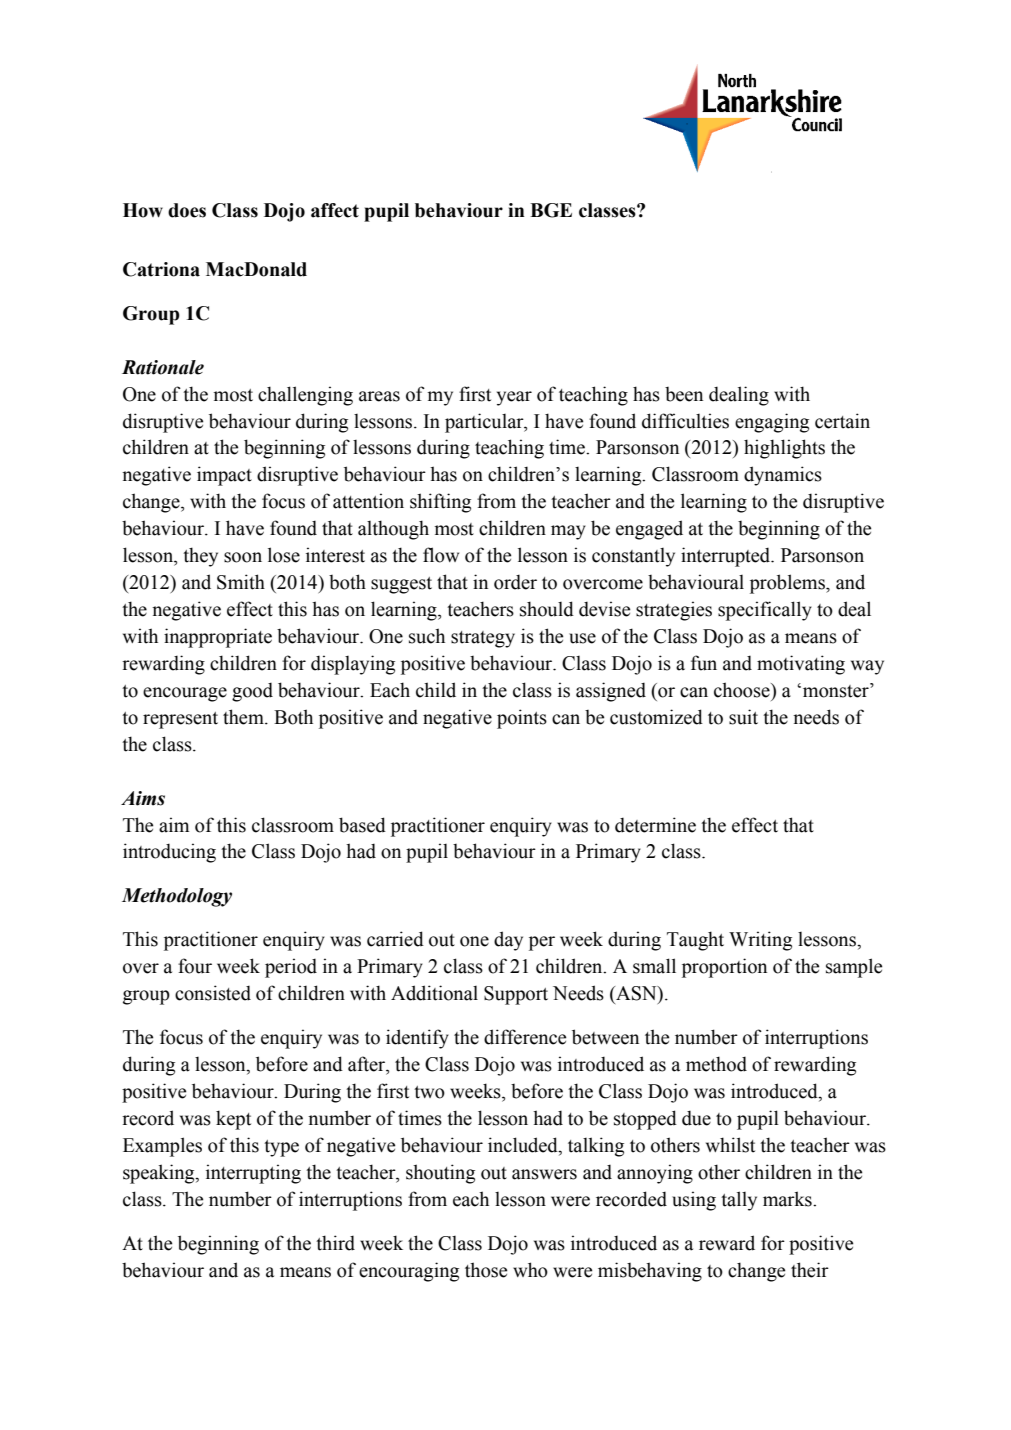 Image resolution: width=1011 pixels, height=1430 pixels. I want to click on day, so click(508, 941).
